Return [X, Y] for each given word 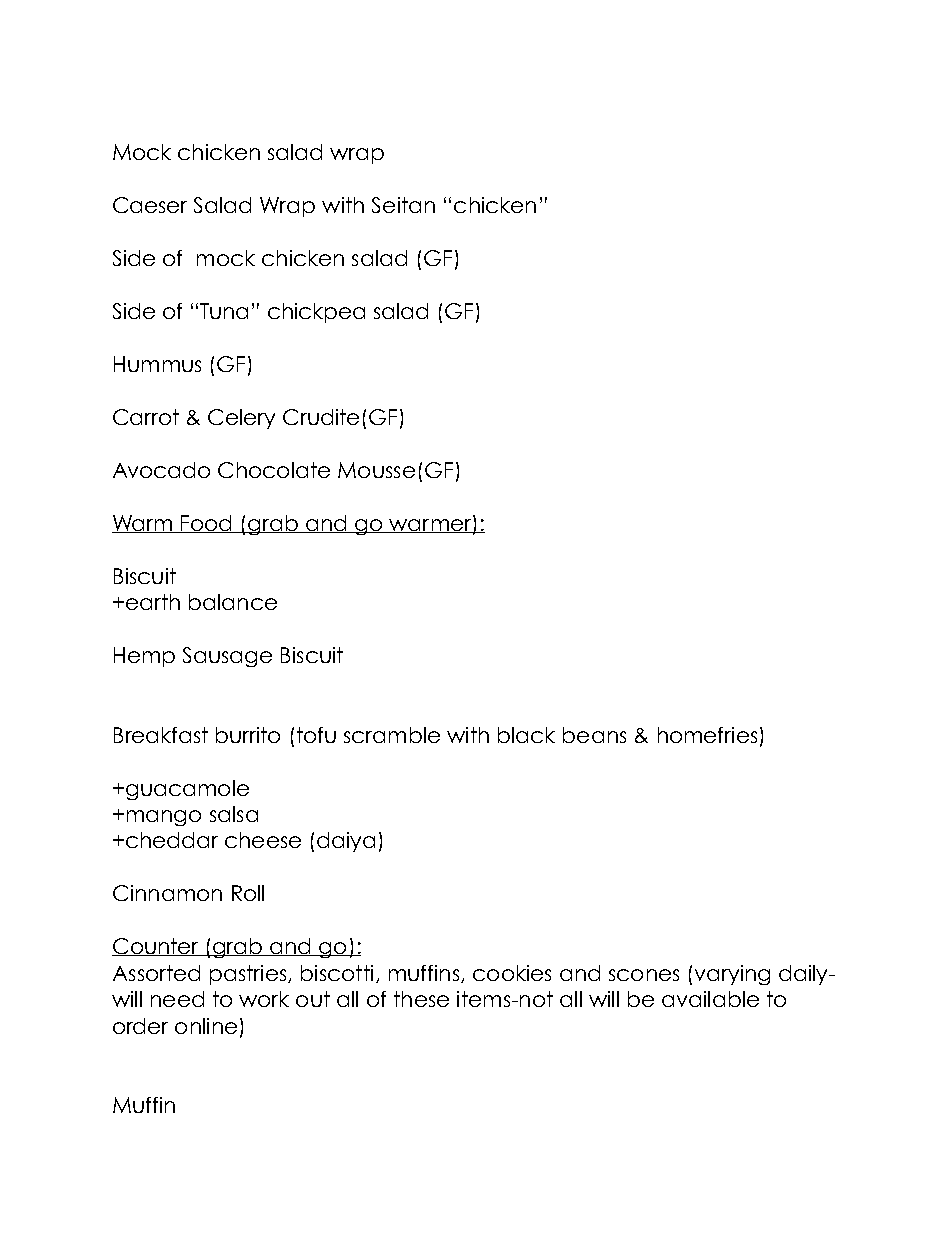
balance [233, 602]
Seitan [403, 205]
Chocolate [274, 470]
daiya [346, 842]
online [206, 1026]
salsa [234, 814]
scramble [392, 735]
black [526, 735]
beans [594, 735]
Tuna [224, 311]
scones [644, 975]
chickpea [316, 313]
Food [207, 524]
